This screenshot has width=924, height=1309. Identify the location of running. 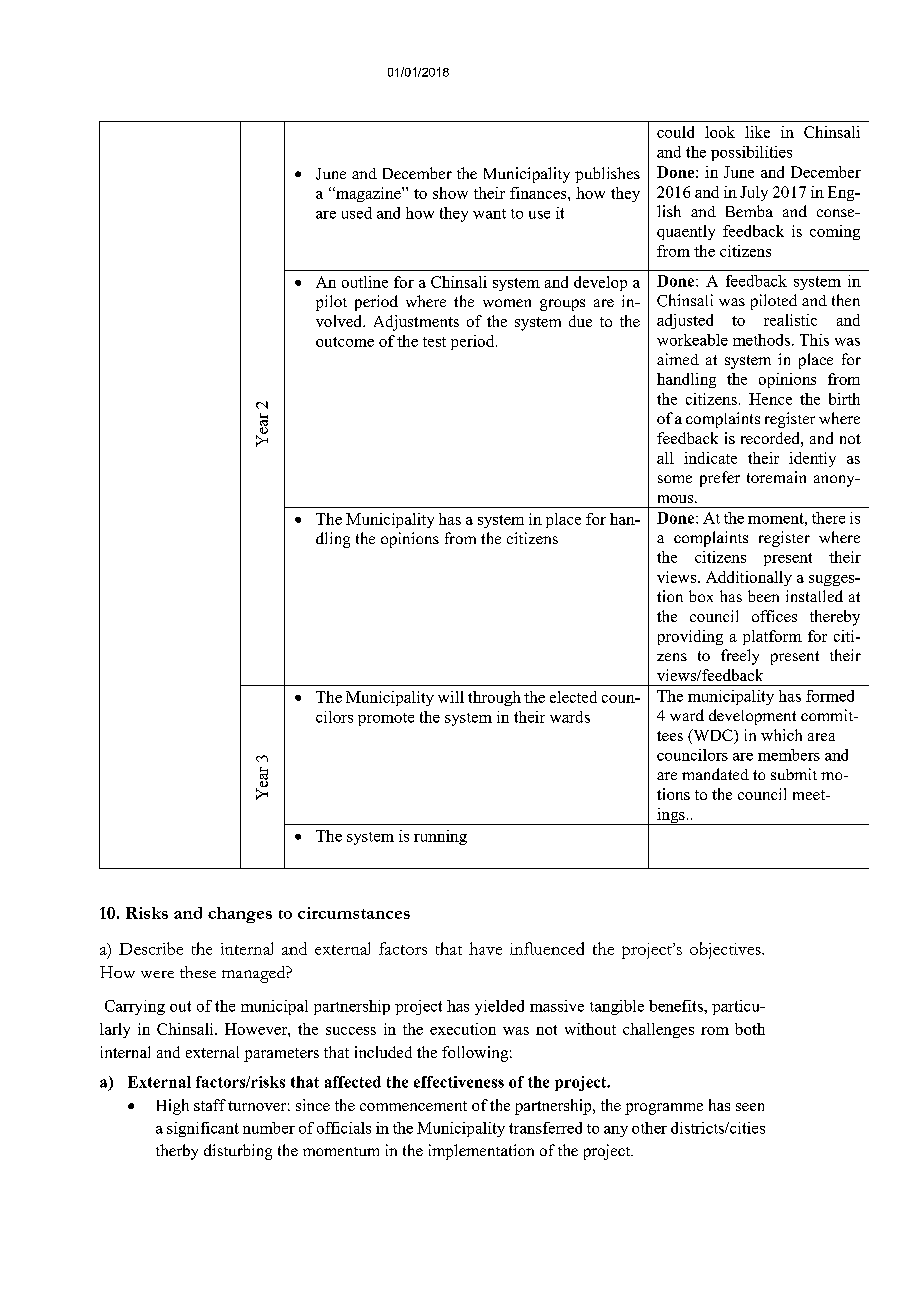
(440, 837).
